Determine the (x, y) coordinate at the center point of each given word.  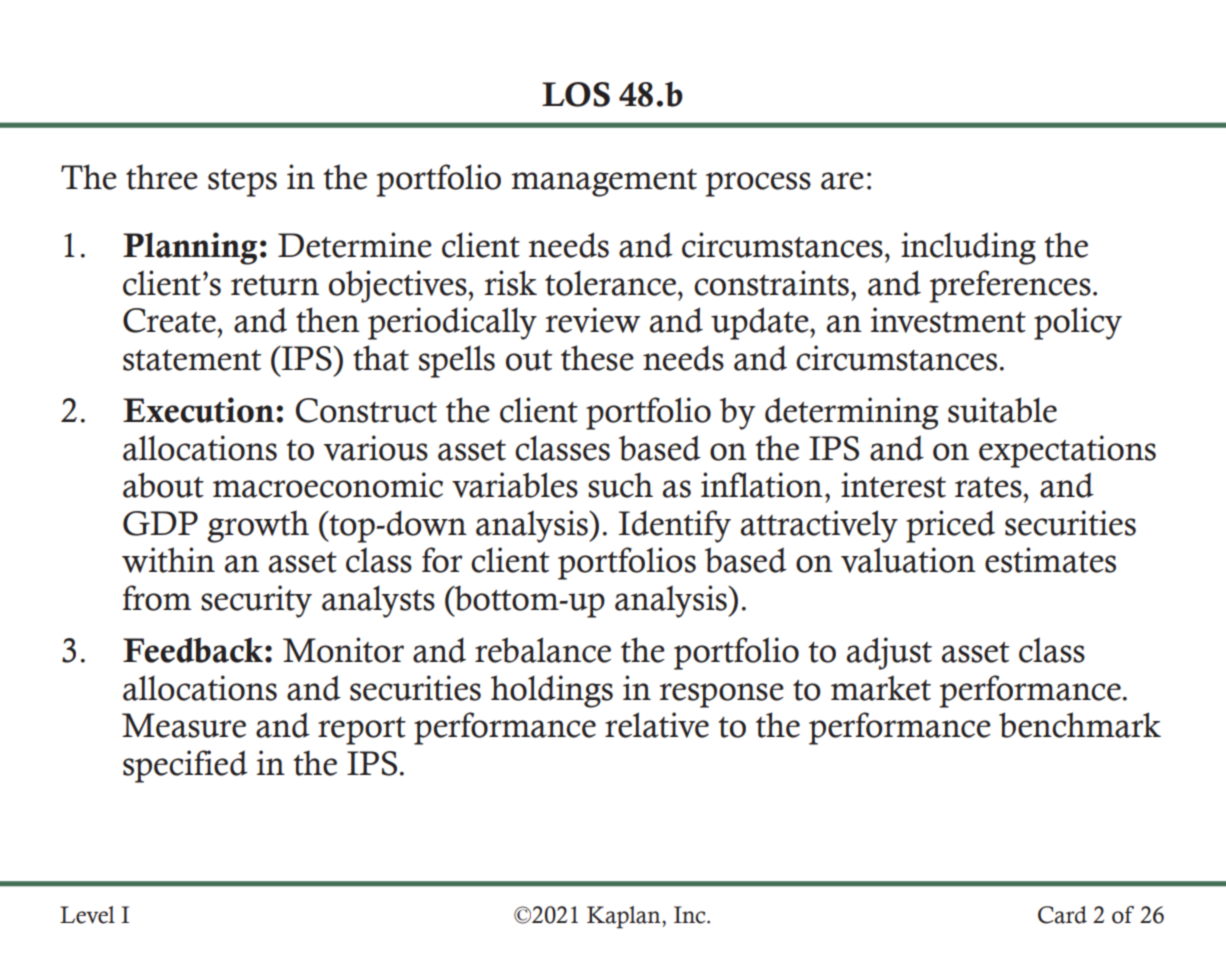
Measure (184, 725)
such (620, 485)
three (162, 177)
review (592, 320)
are (842, 181)
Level (87, 915)
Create (170, 320)
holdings (552, 691)
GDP (160, 523)
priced (950, 526)
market (881, 688)
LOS (576, 94)
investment (948, 320)
